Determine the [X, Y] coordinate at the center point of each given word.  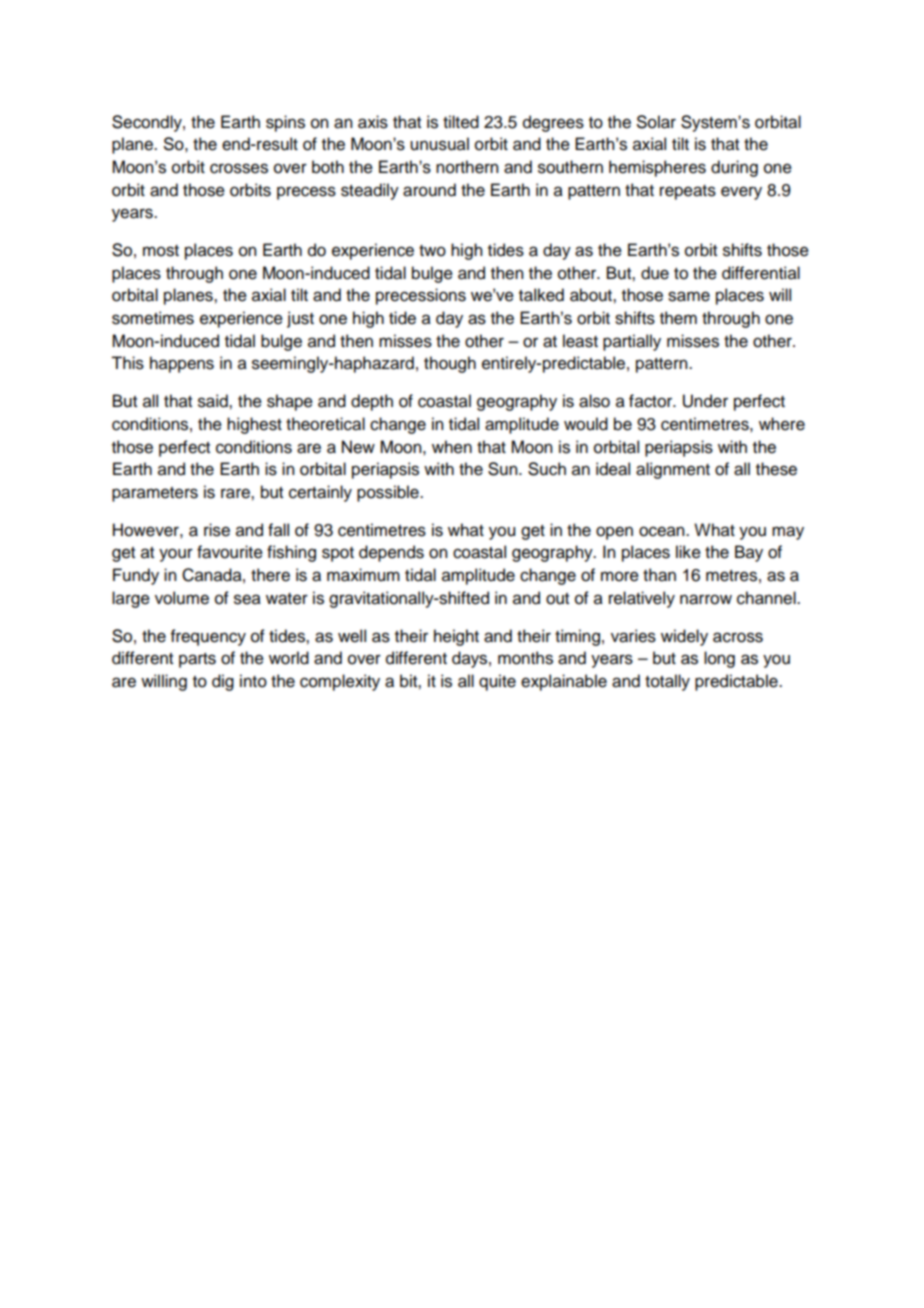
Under [705, 401]
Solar [656, 122]
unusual [439, 144]
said [214, 401]
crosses [239, 168]
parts [197, 660]
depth [372, 402]
